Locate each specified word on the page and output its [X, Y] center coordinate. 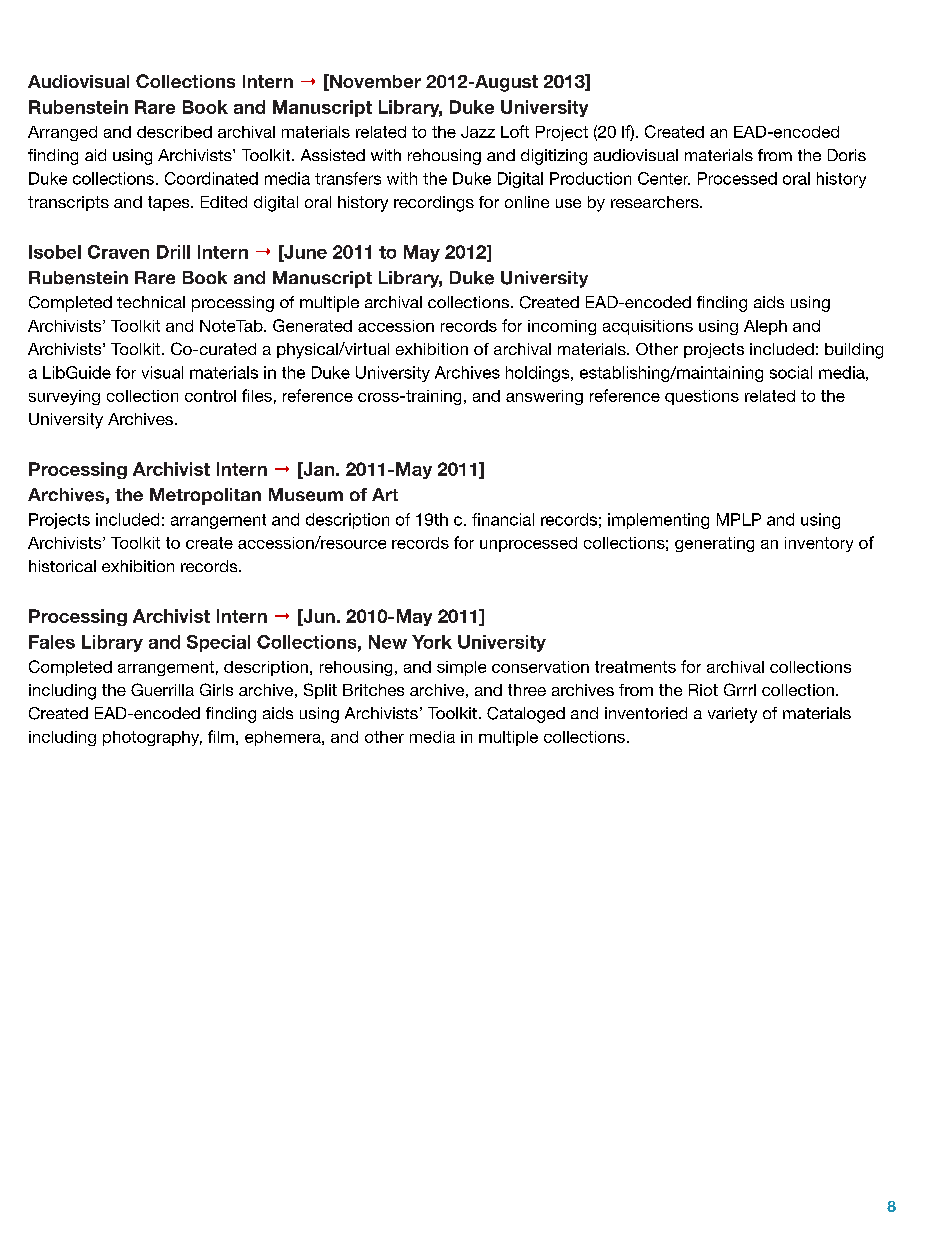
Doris [847, 155]
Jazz [478, 132]
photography [152, 738]
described [174, 132]
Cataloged [526, 715]
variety [732, 715]
